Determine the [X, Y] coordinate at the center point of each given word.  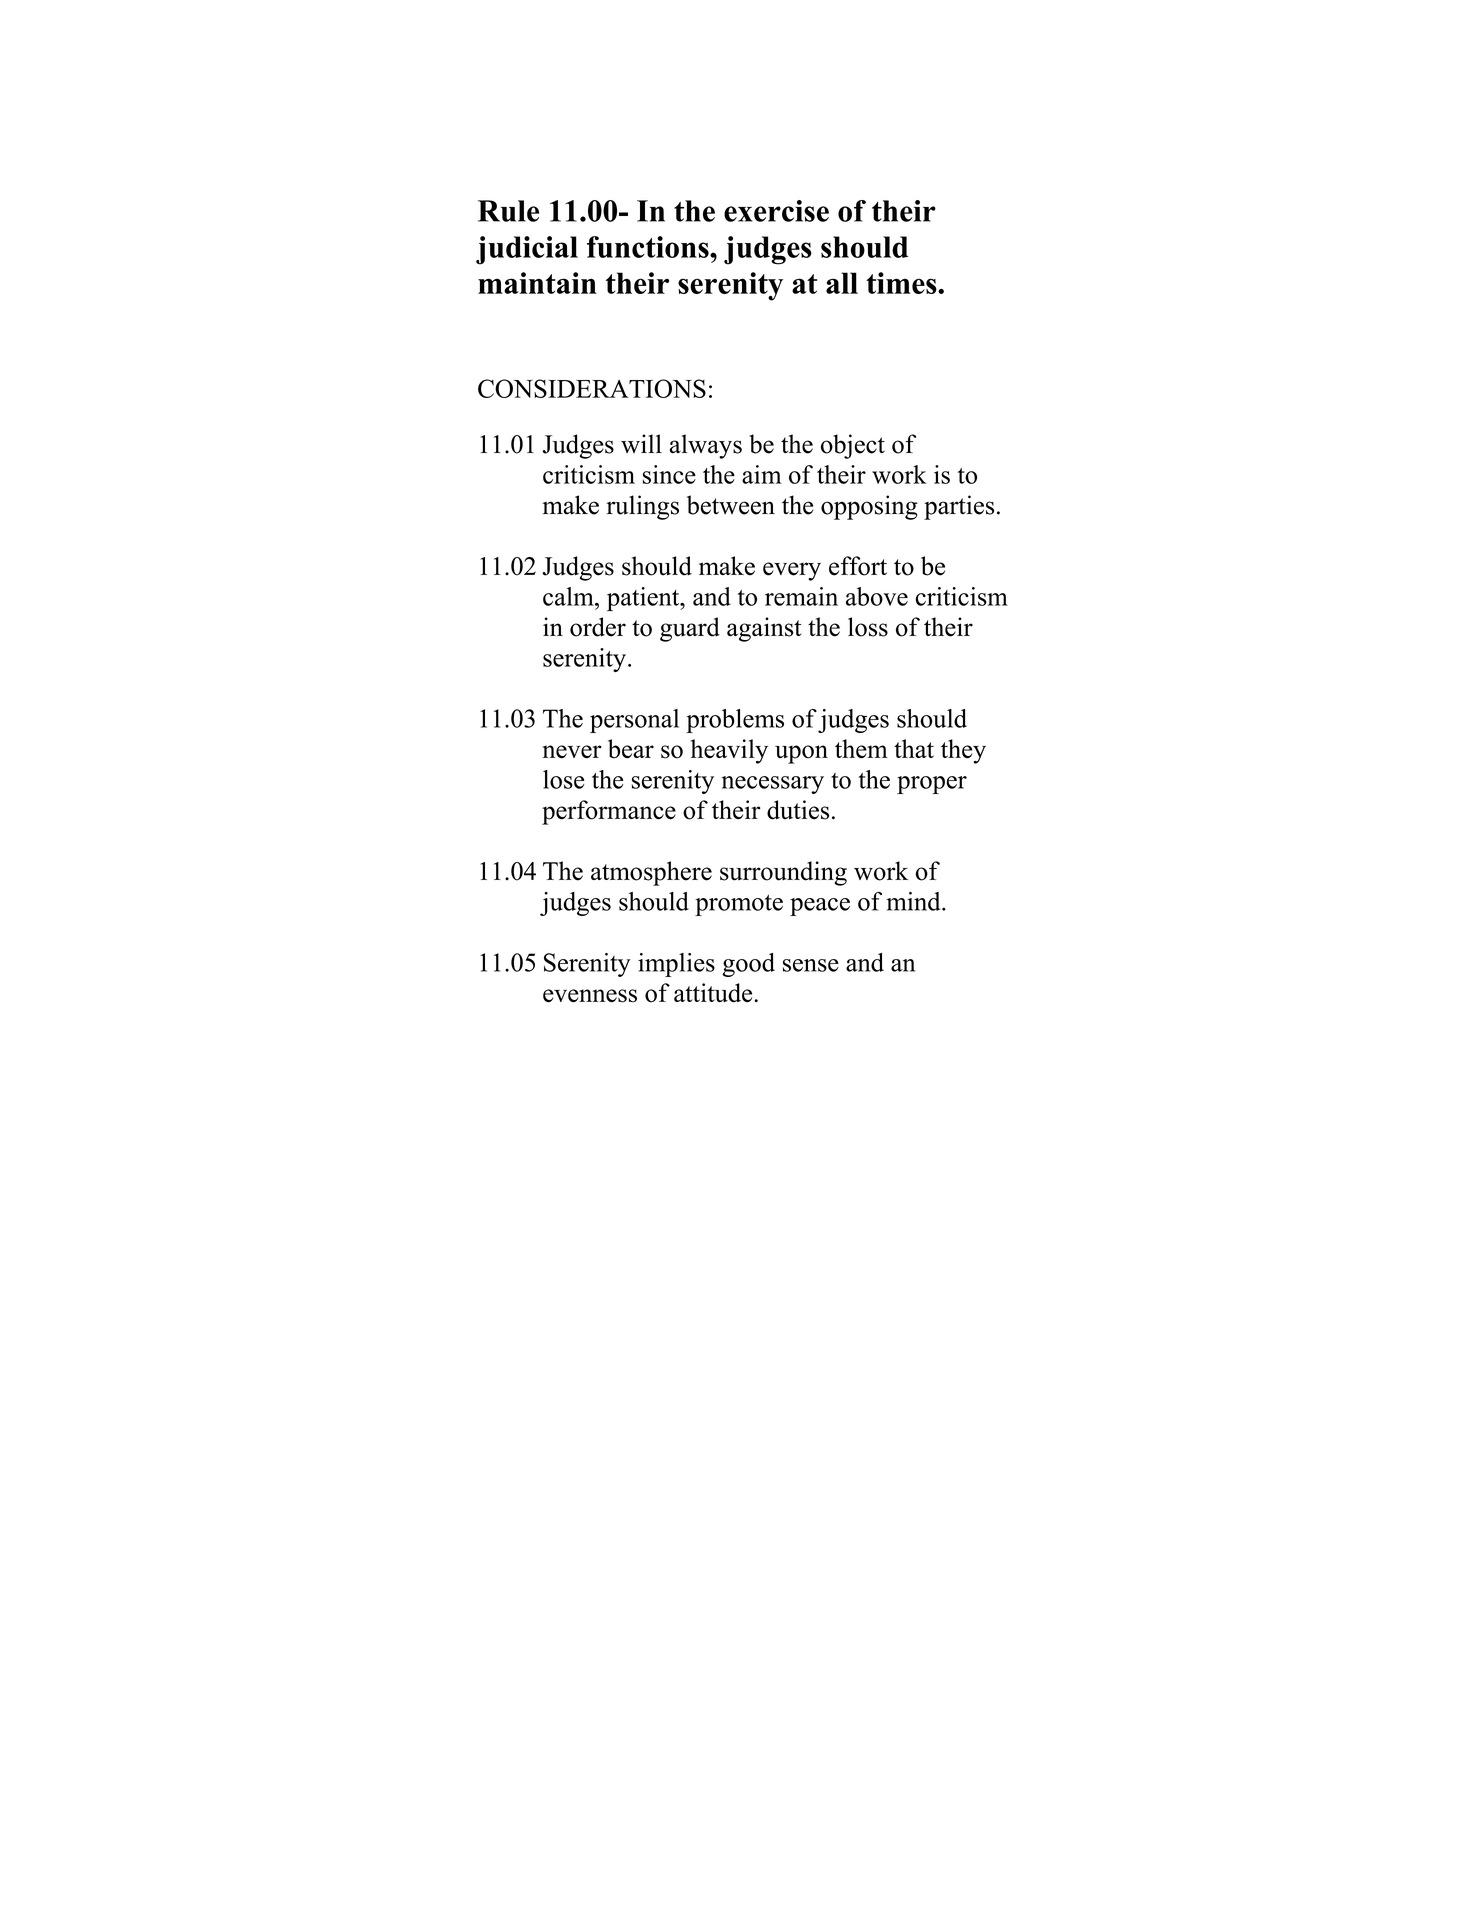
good [748, 965]
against [764, 629]
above [877, 596]
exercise [776, 211]
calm [569, 596]
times [902, 283]
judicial [527, 250]
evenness [590, 996]
